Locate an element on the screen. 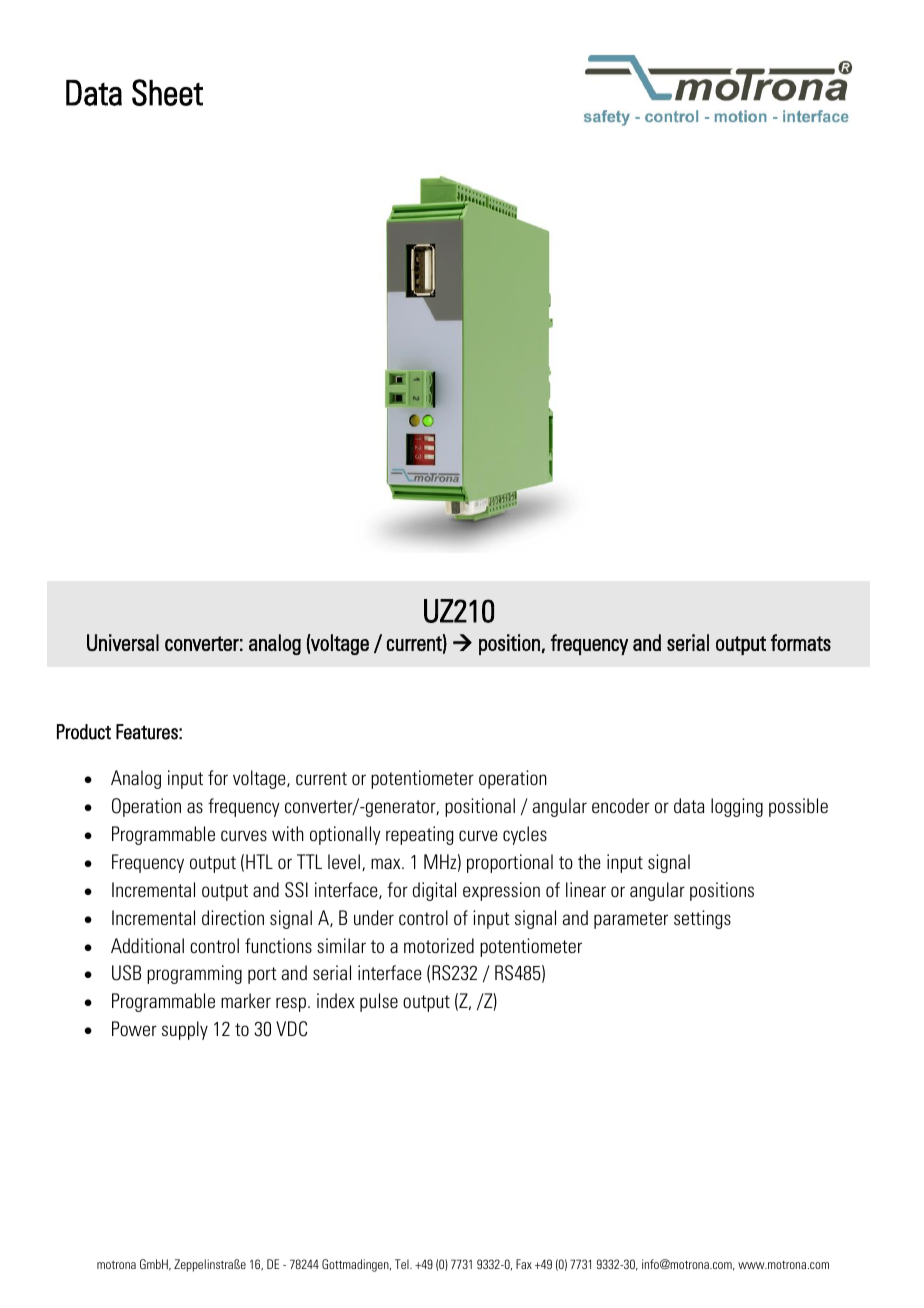 The width and height of the screenshot is (924, 1308). Universal is located at coordinates (123, 642).
